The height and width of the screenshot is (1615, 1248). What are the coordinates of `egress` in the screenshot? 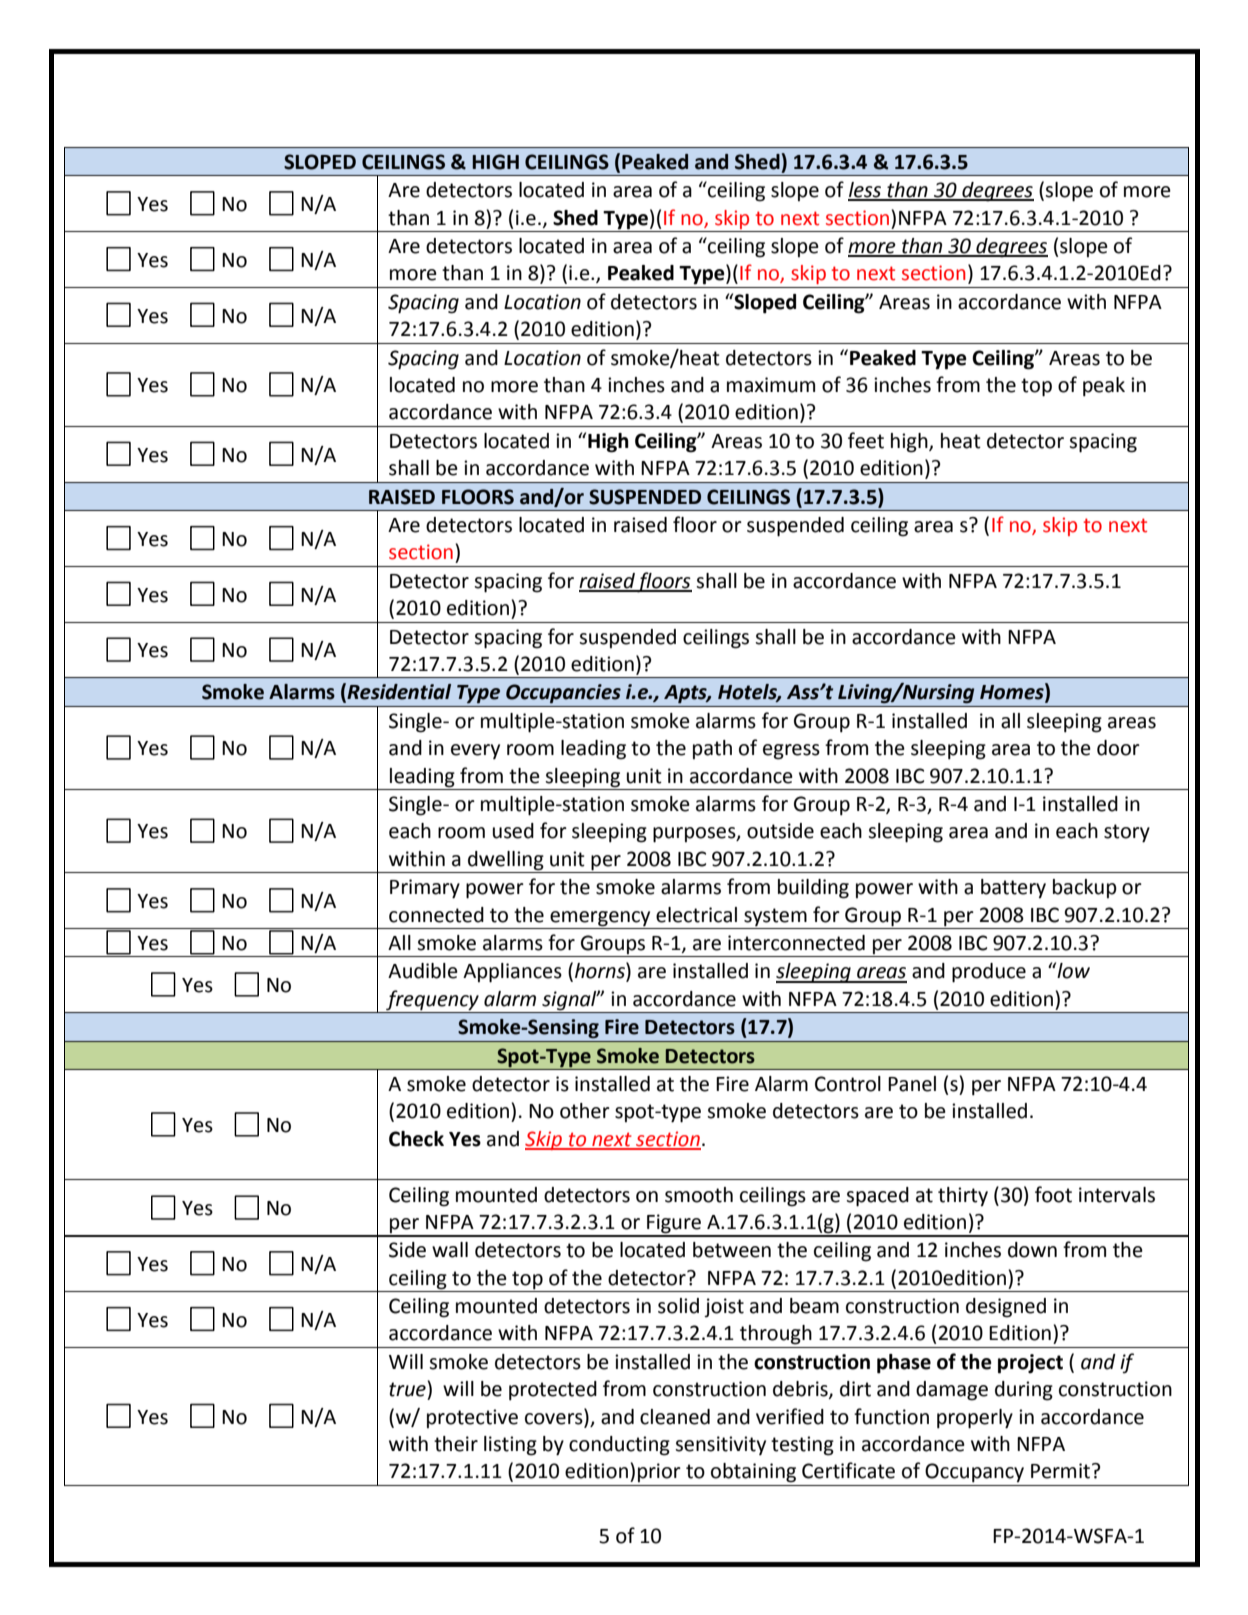 It's located at (791, 752).
